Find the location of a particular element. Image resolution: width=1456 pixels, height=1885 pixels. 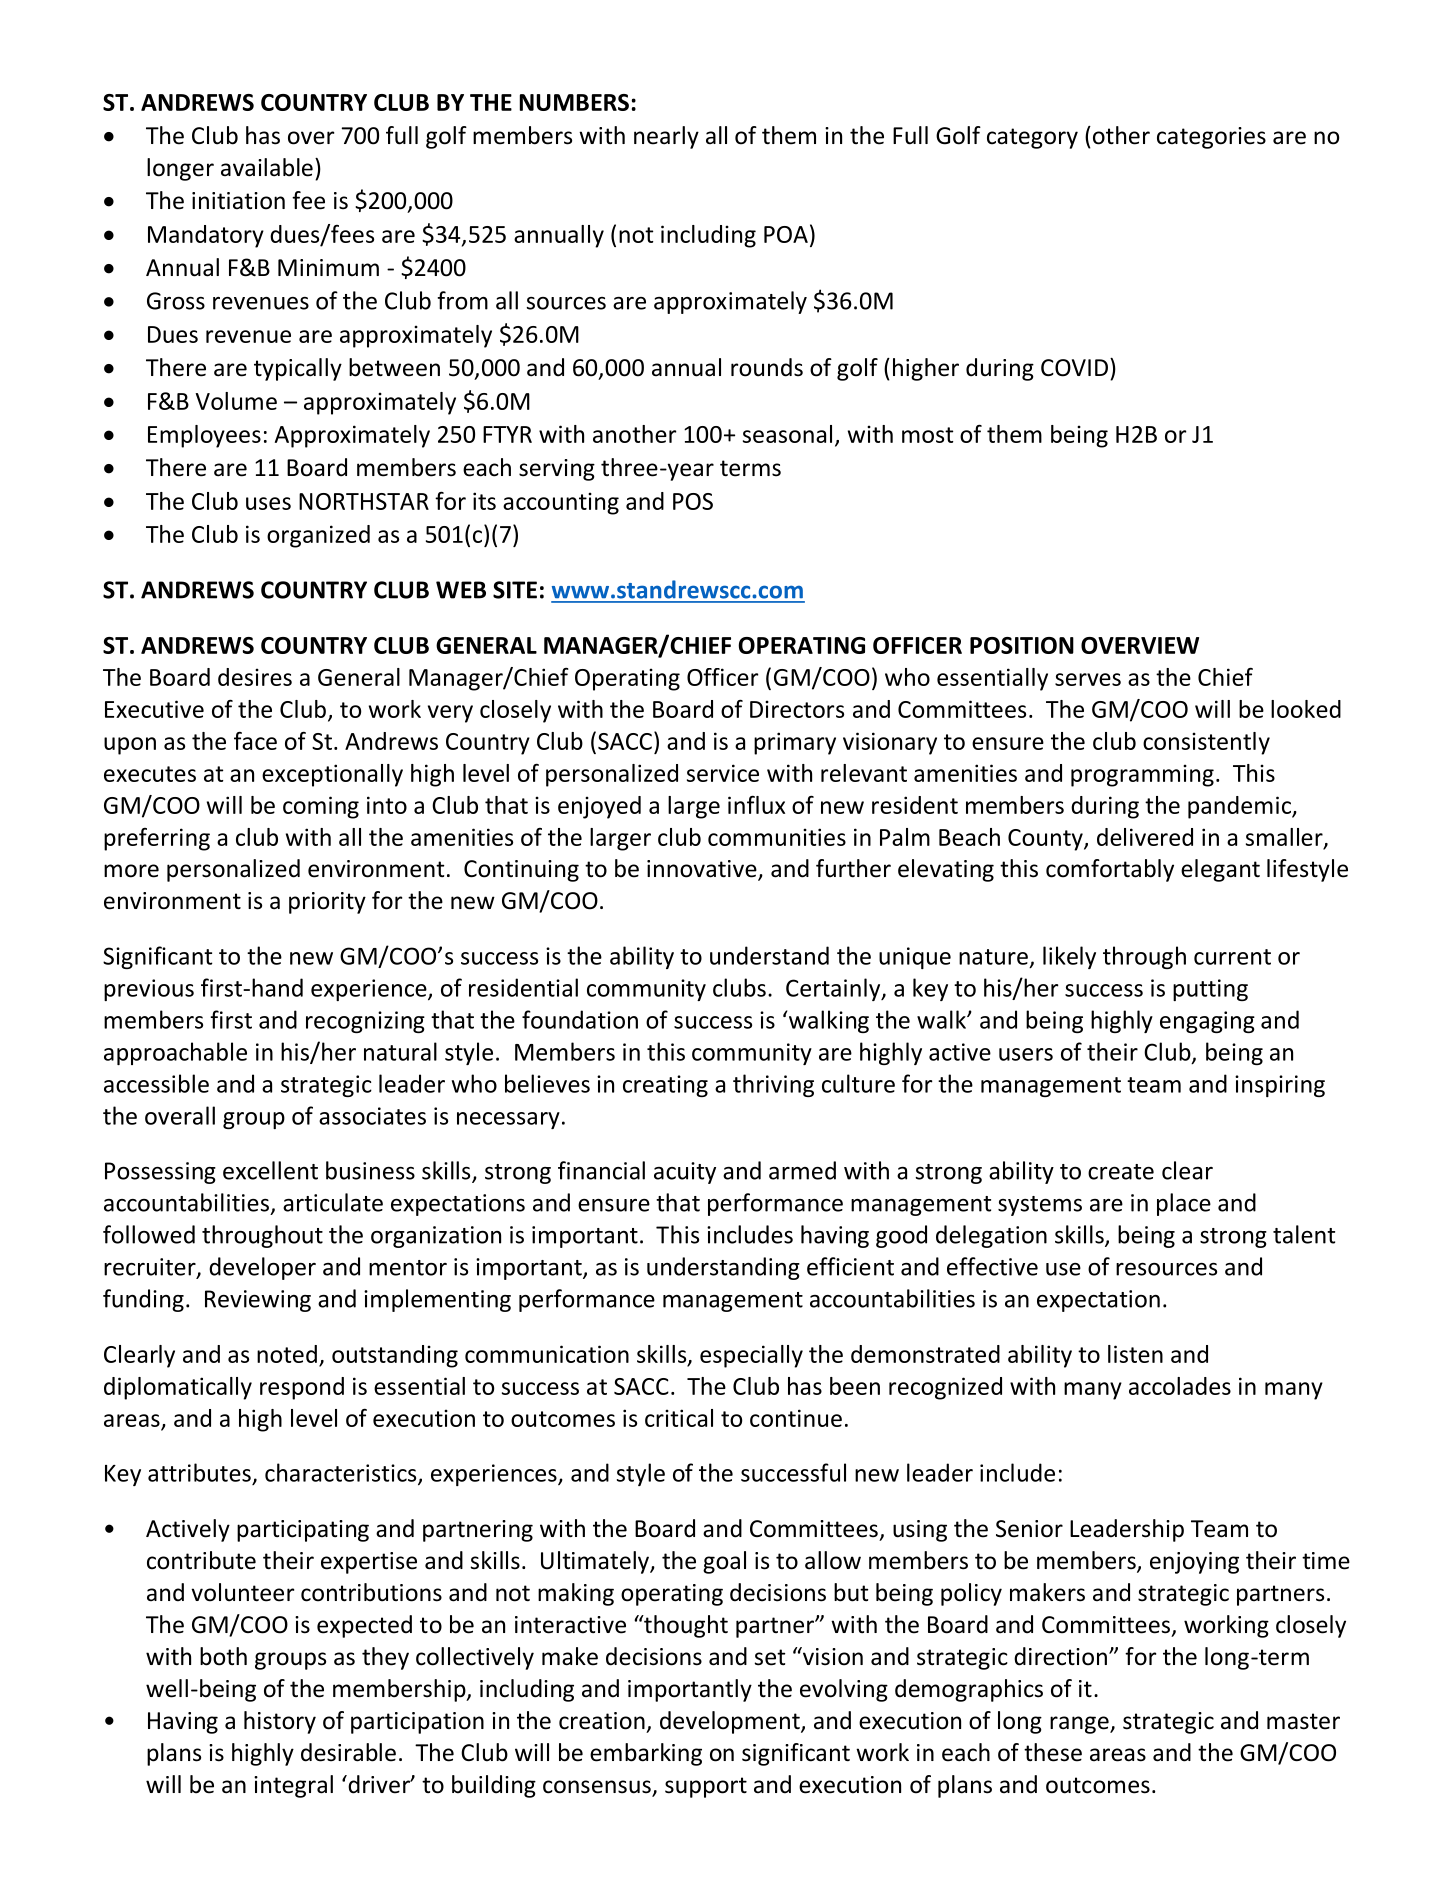

organized is located at coordinates (318, 536).
